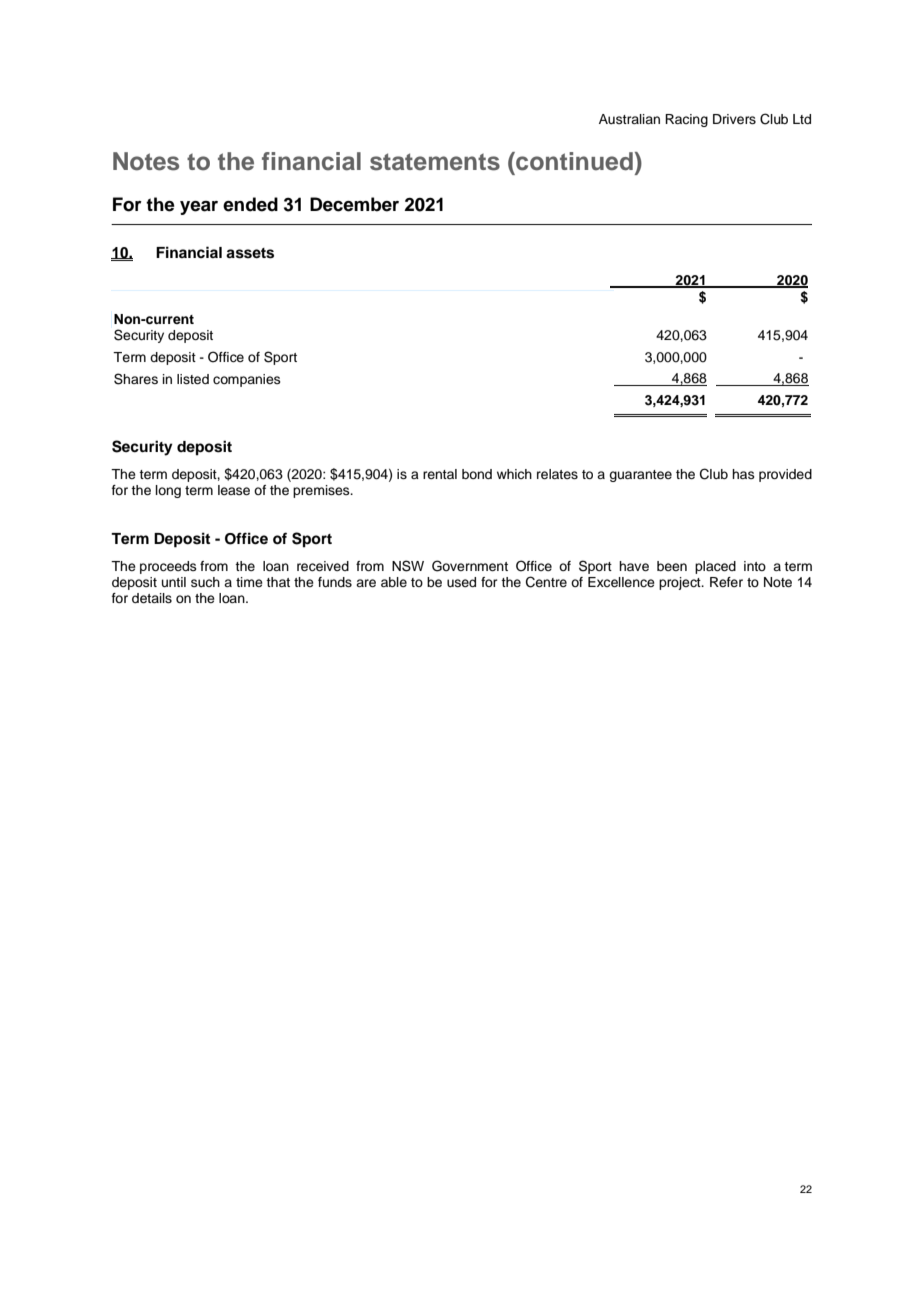  What do you see at coordinates (461, 582) in the document?
I see `used` at bounding box center [461, 582].
